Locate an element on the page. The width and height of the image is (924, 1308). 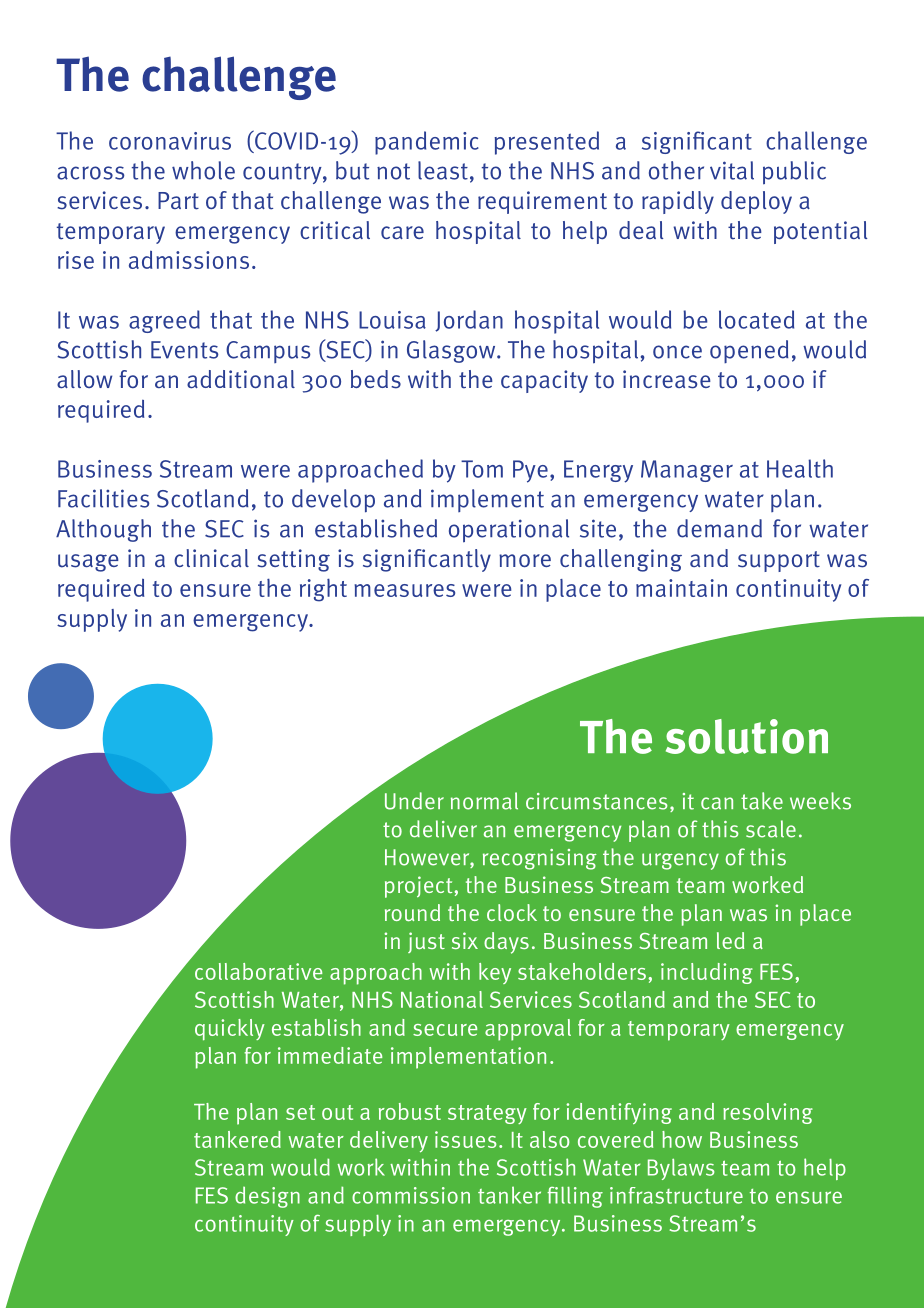
normal is located at coordinates (484, 801).
